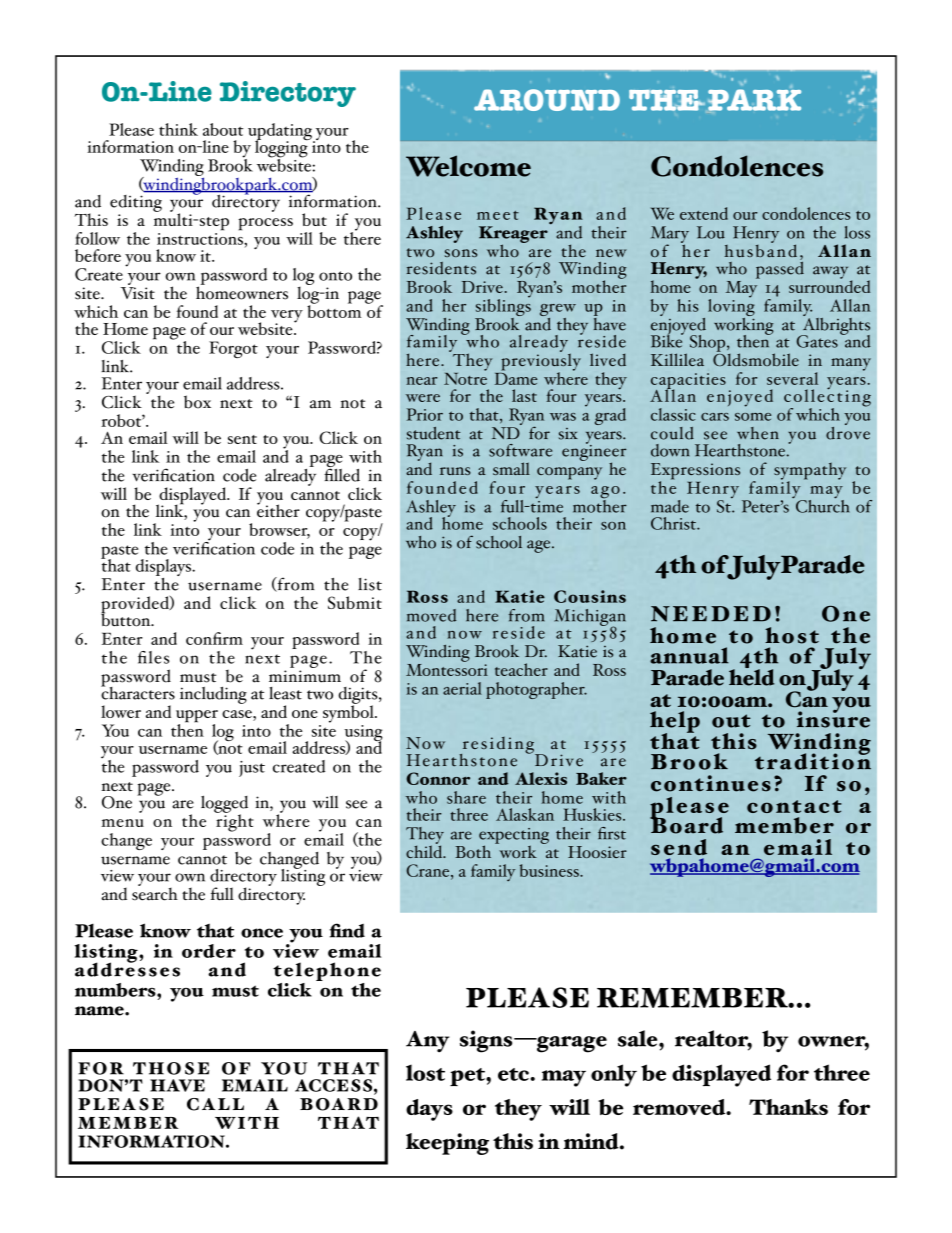 This screenshot has width=952, height=1233. I want to click on sent, so click(242, 439).
